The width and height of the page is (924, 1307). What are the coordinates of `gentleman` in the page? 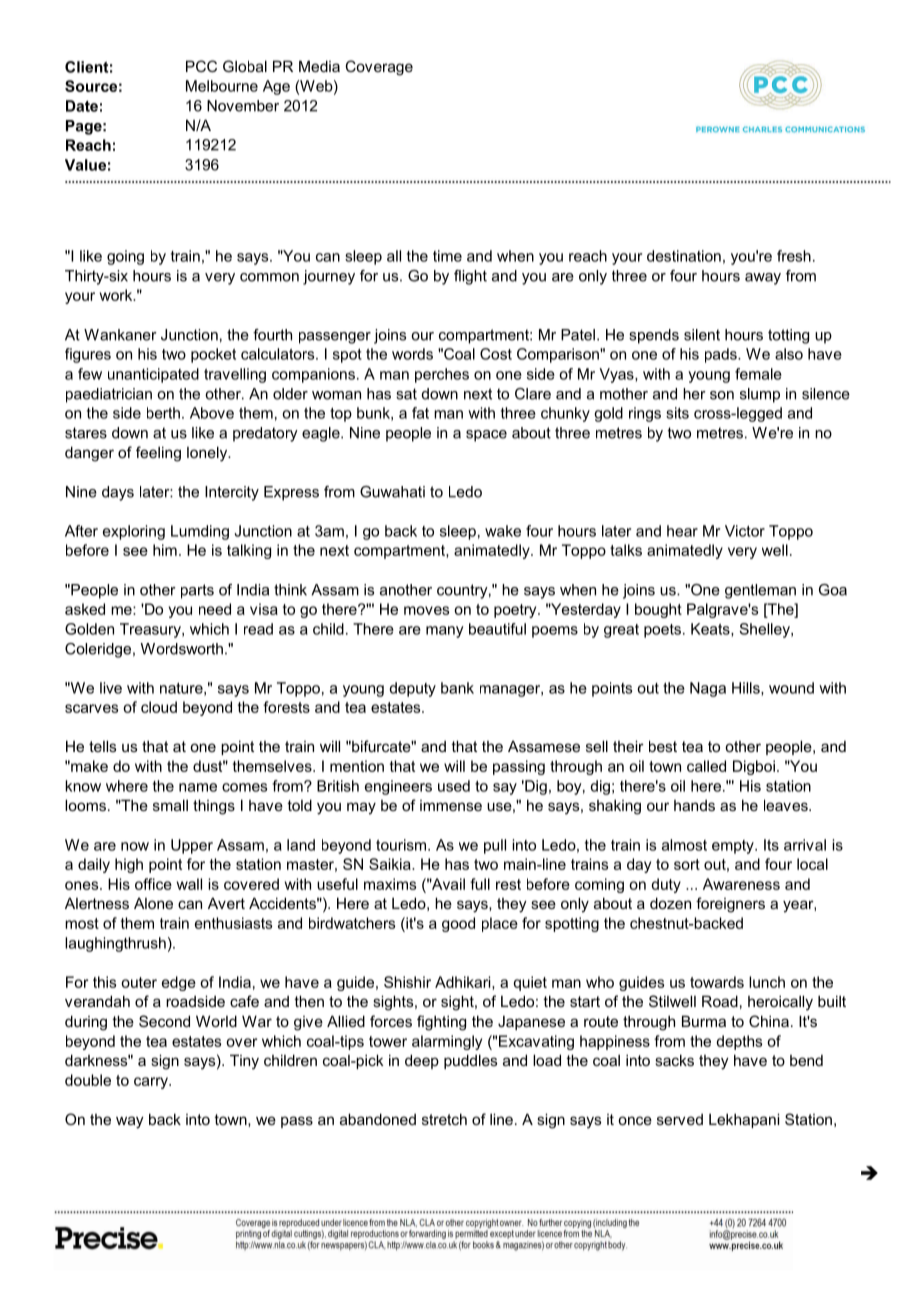 It's located at (760, 591).
